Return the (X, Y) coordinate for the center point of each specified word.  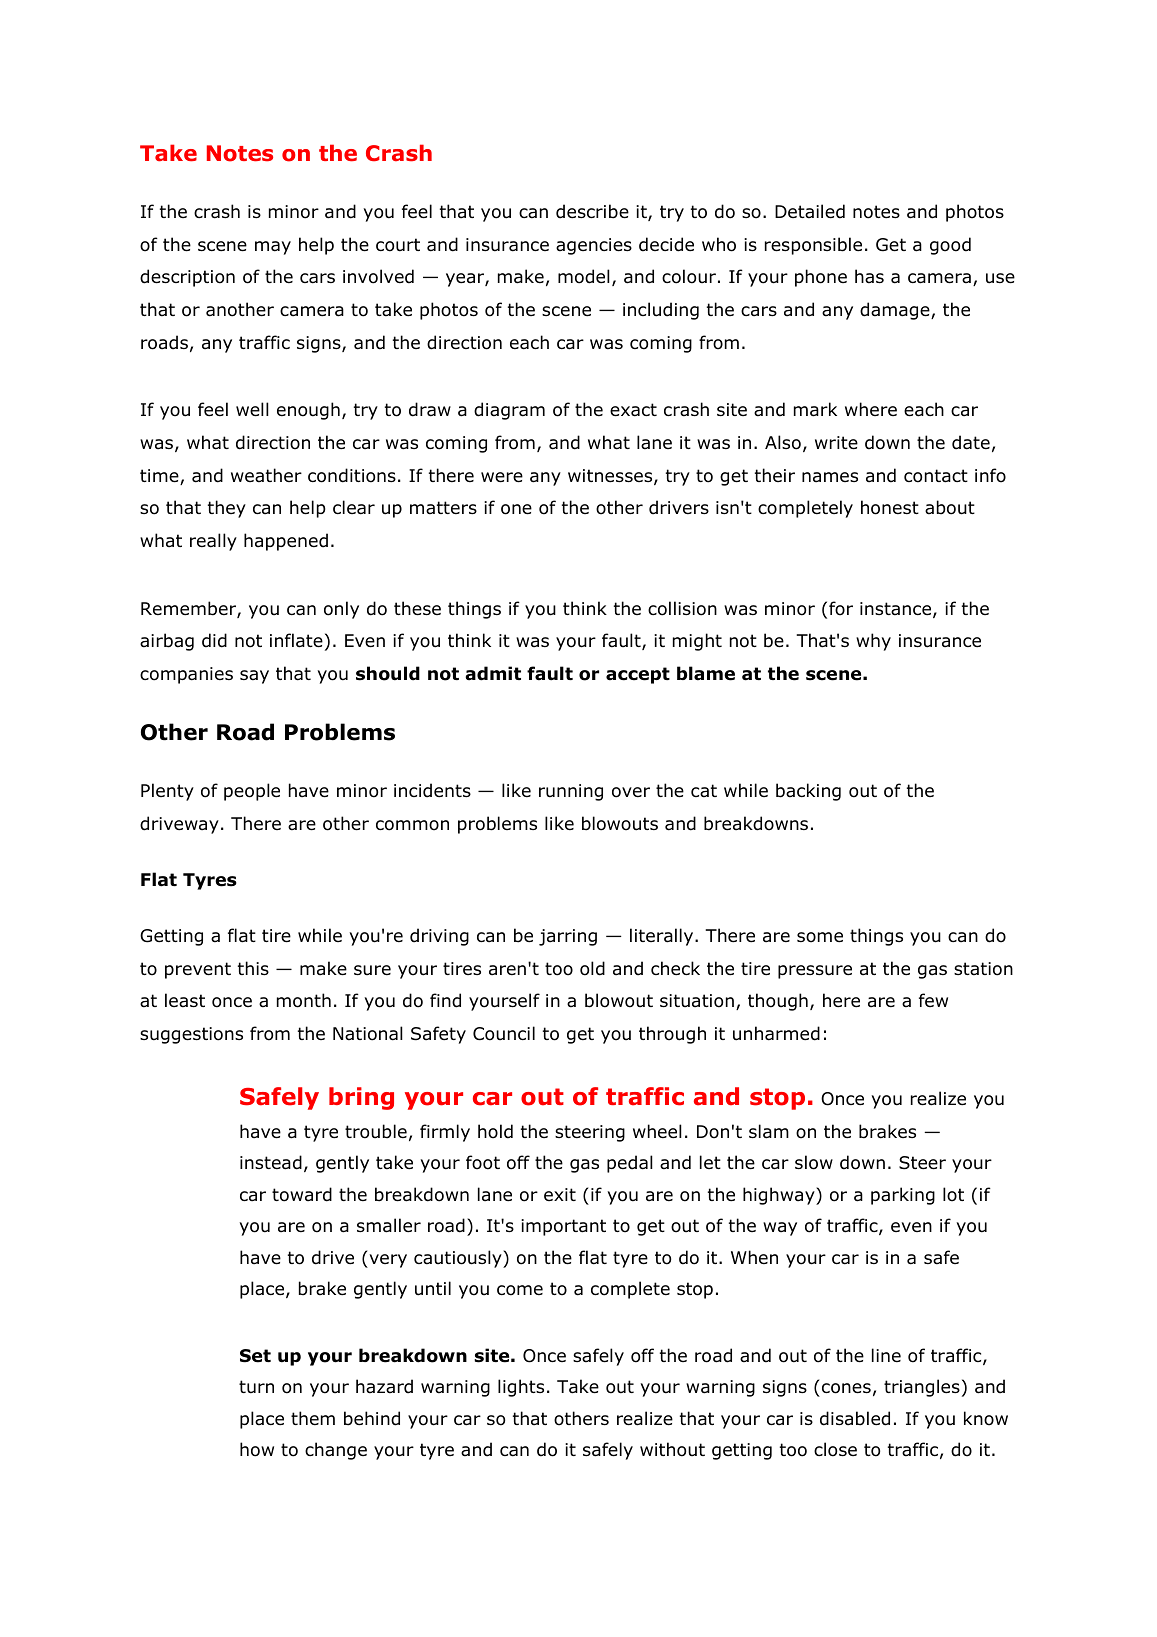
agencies (594, 246)
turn (256, 1387)
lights (521, 1388)
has (869, 276)
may (273, 248)
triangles (922, 1388)
